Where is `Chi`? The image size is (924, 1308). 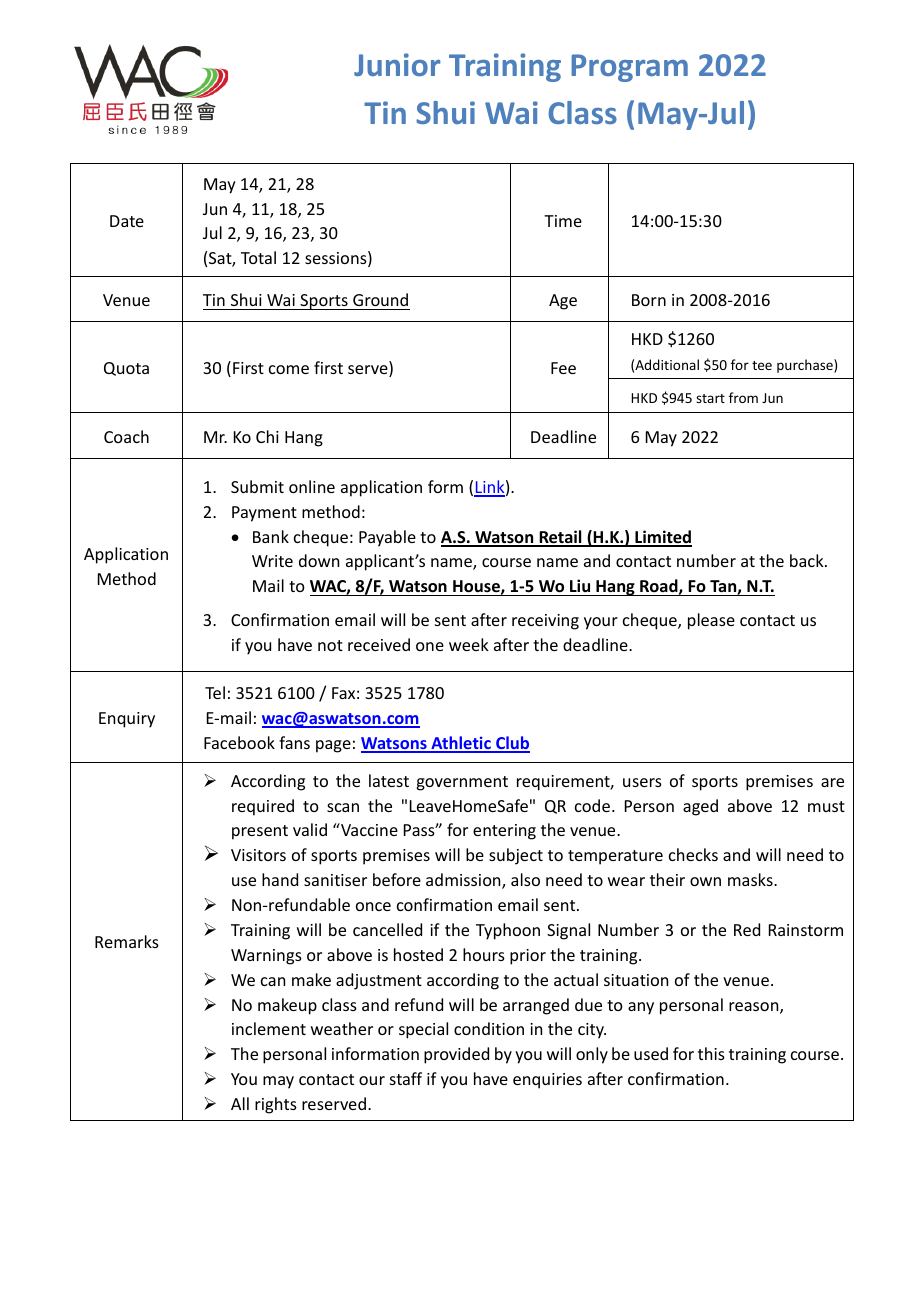
Chi is located at coordinates (267, 436).
